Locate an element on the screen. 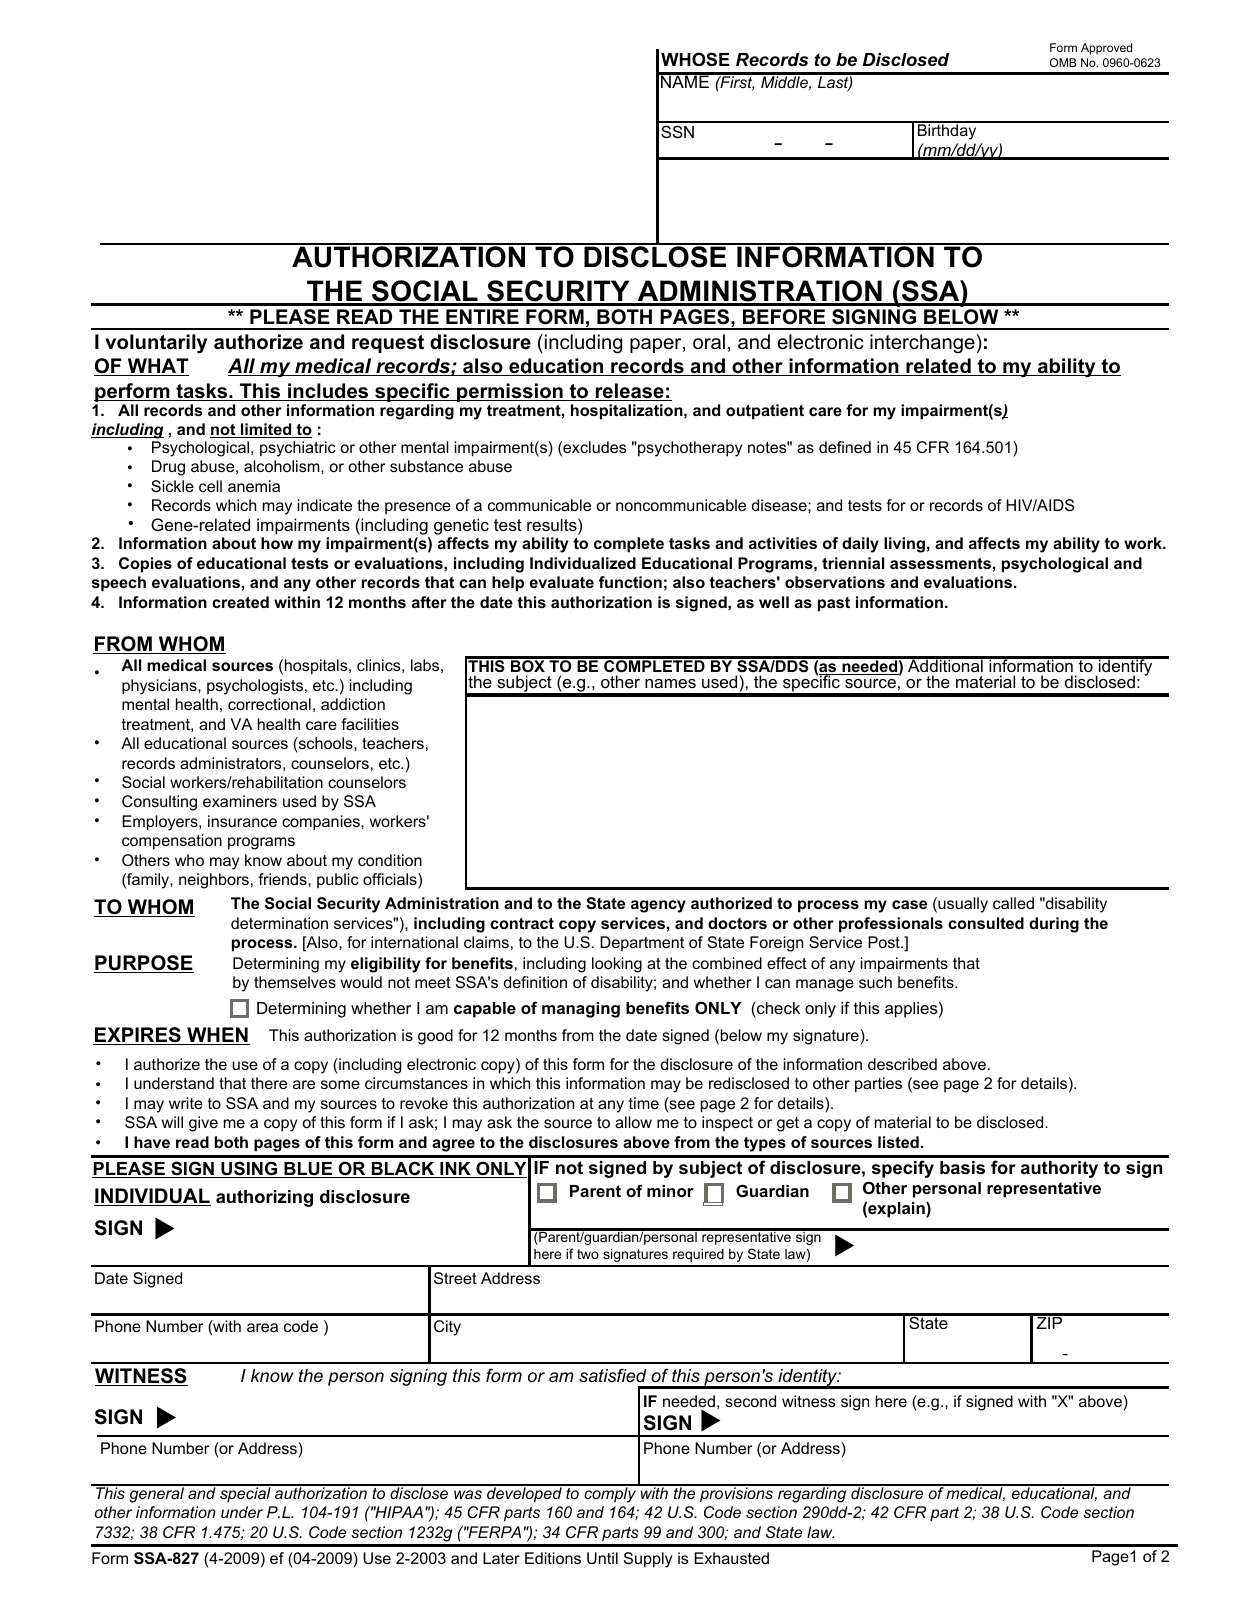  HIPAA is located at coordinates (398, 1512).
